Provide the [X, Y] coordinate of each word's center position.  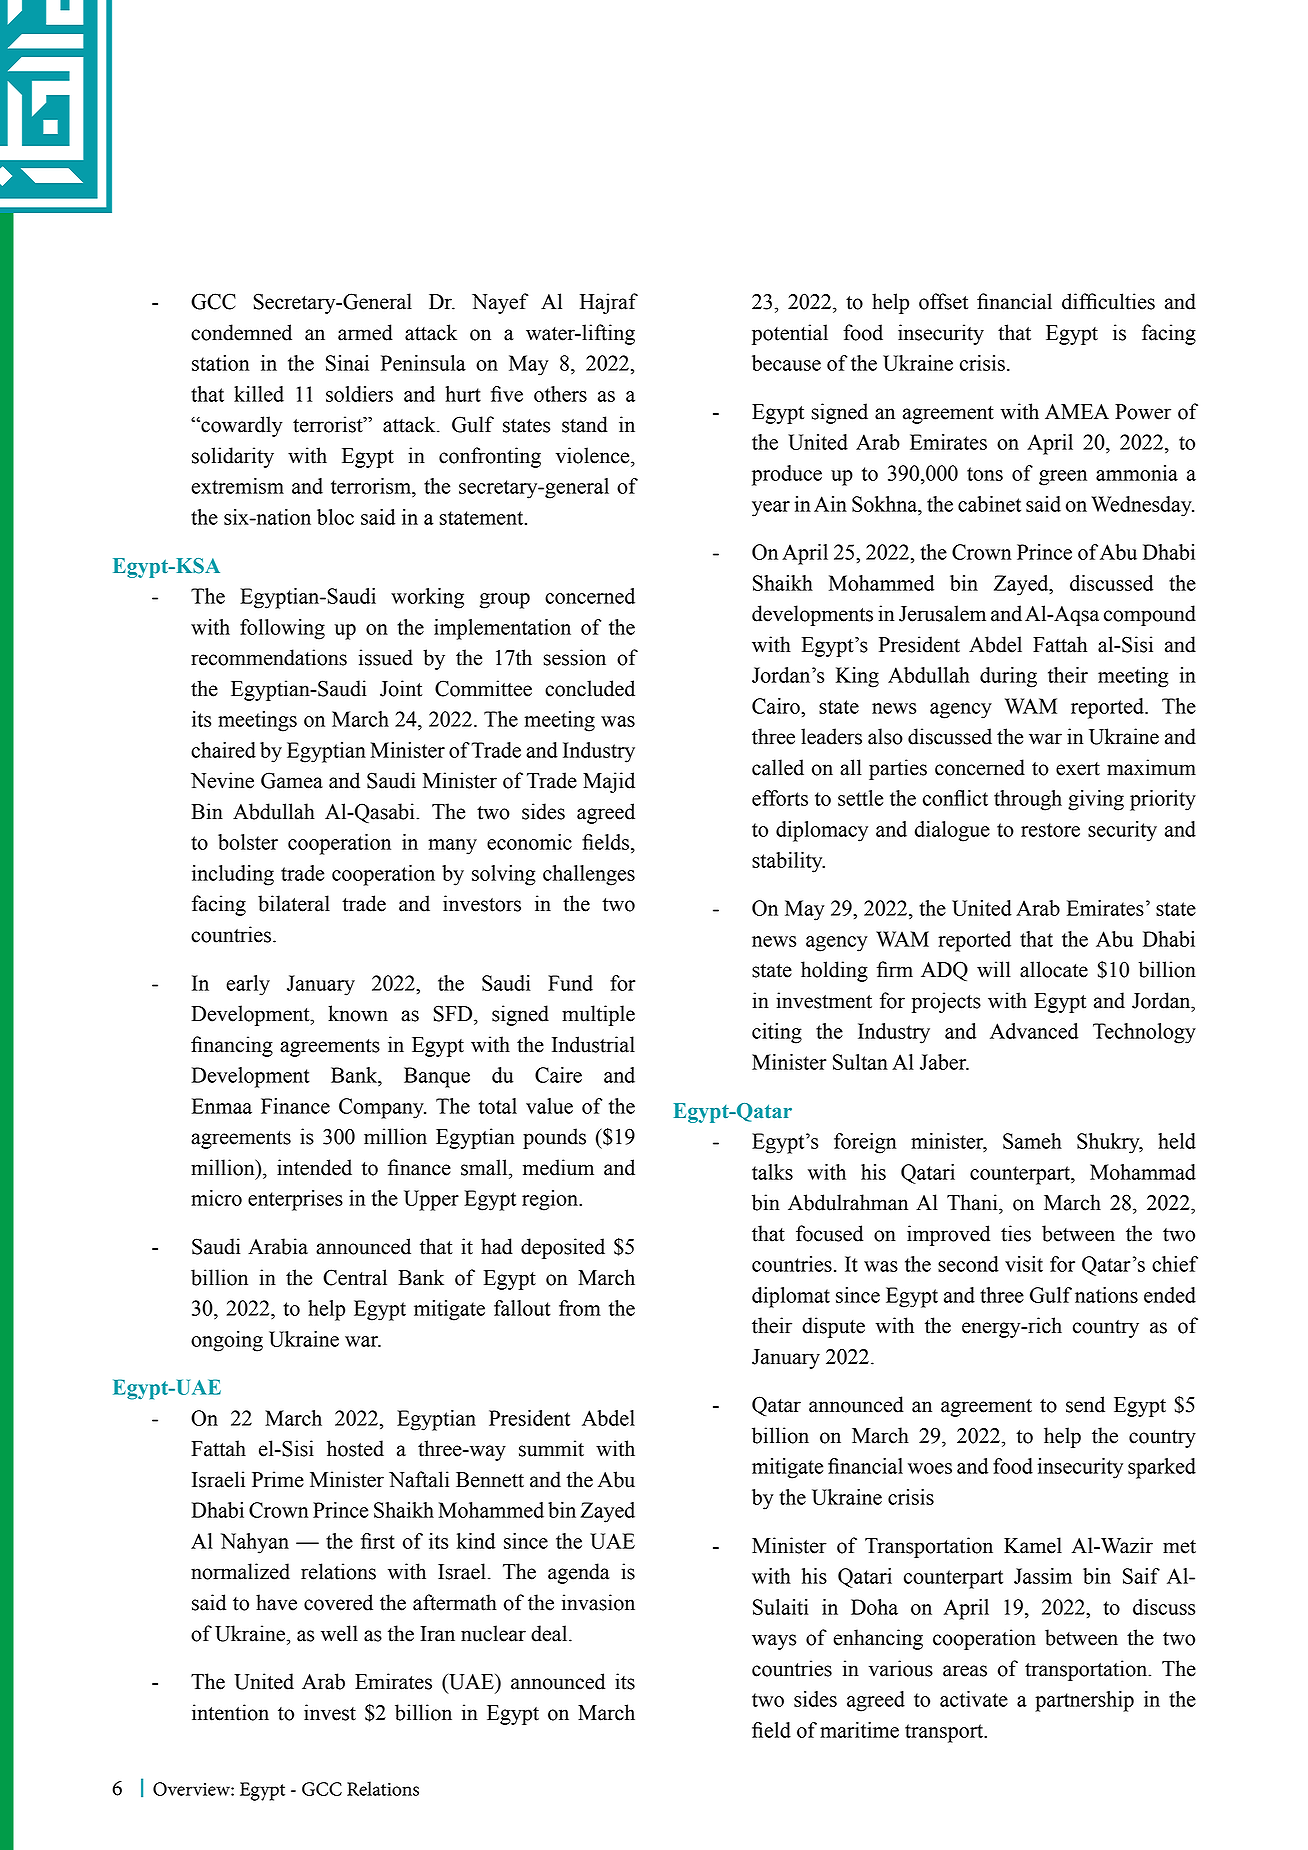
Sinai [347, 363]
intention [230, 1712]
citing [777, 1033]
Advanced [1034, 1031]
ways [774, 1642]
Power [1143, 412]
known [358, 1013]
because [786, 363]
